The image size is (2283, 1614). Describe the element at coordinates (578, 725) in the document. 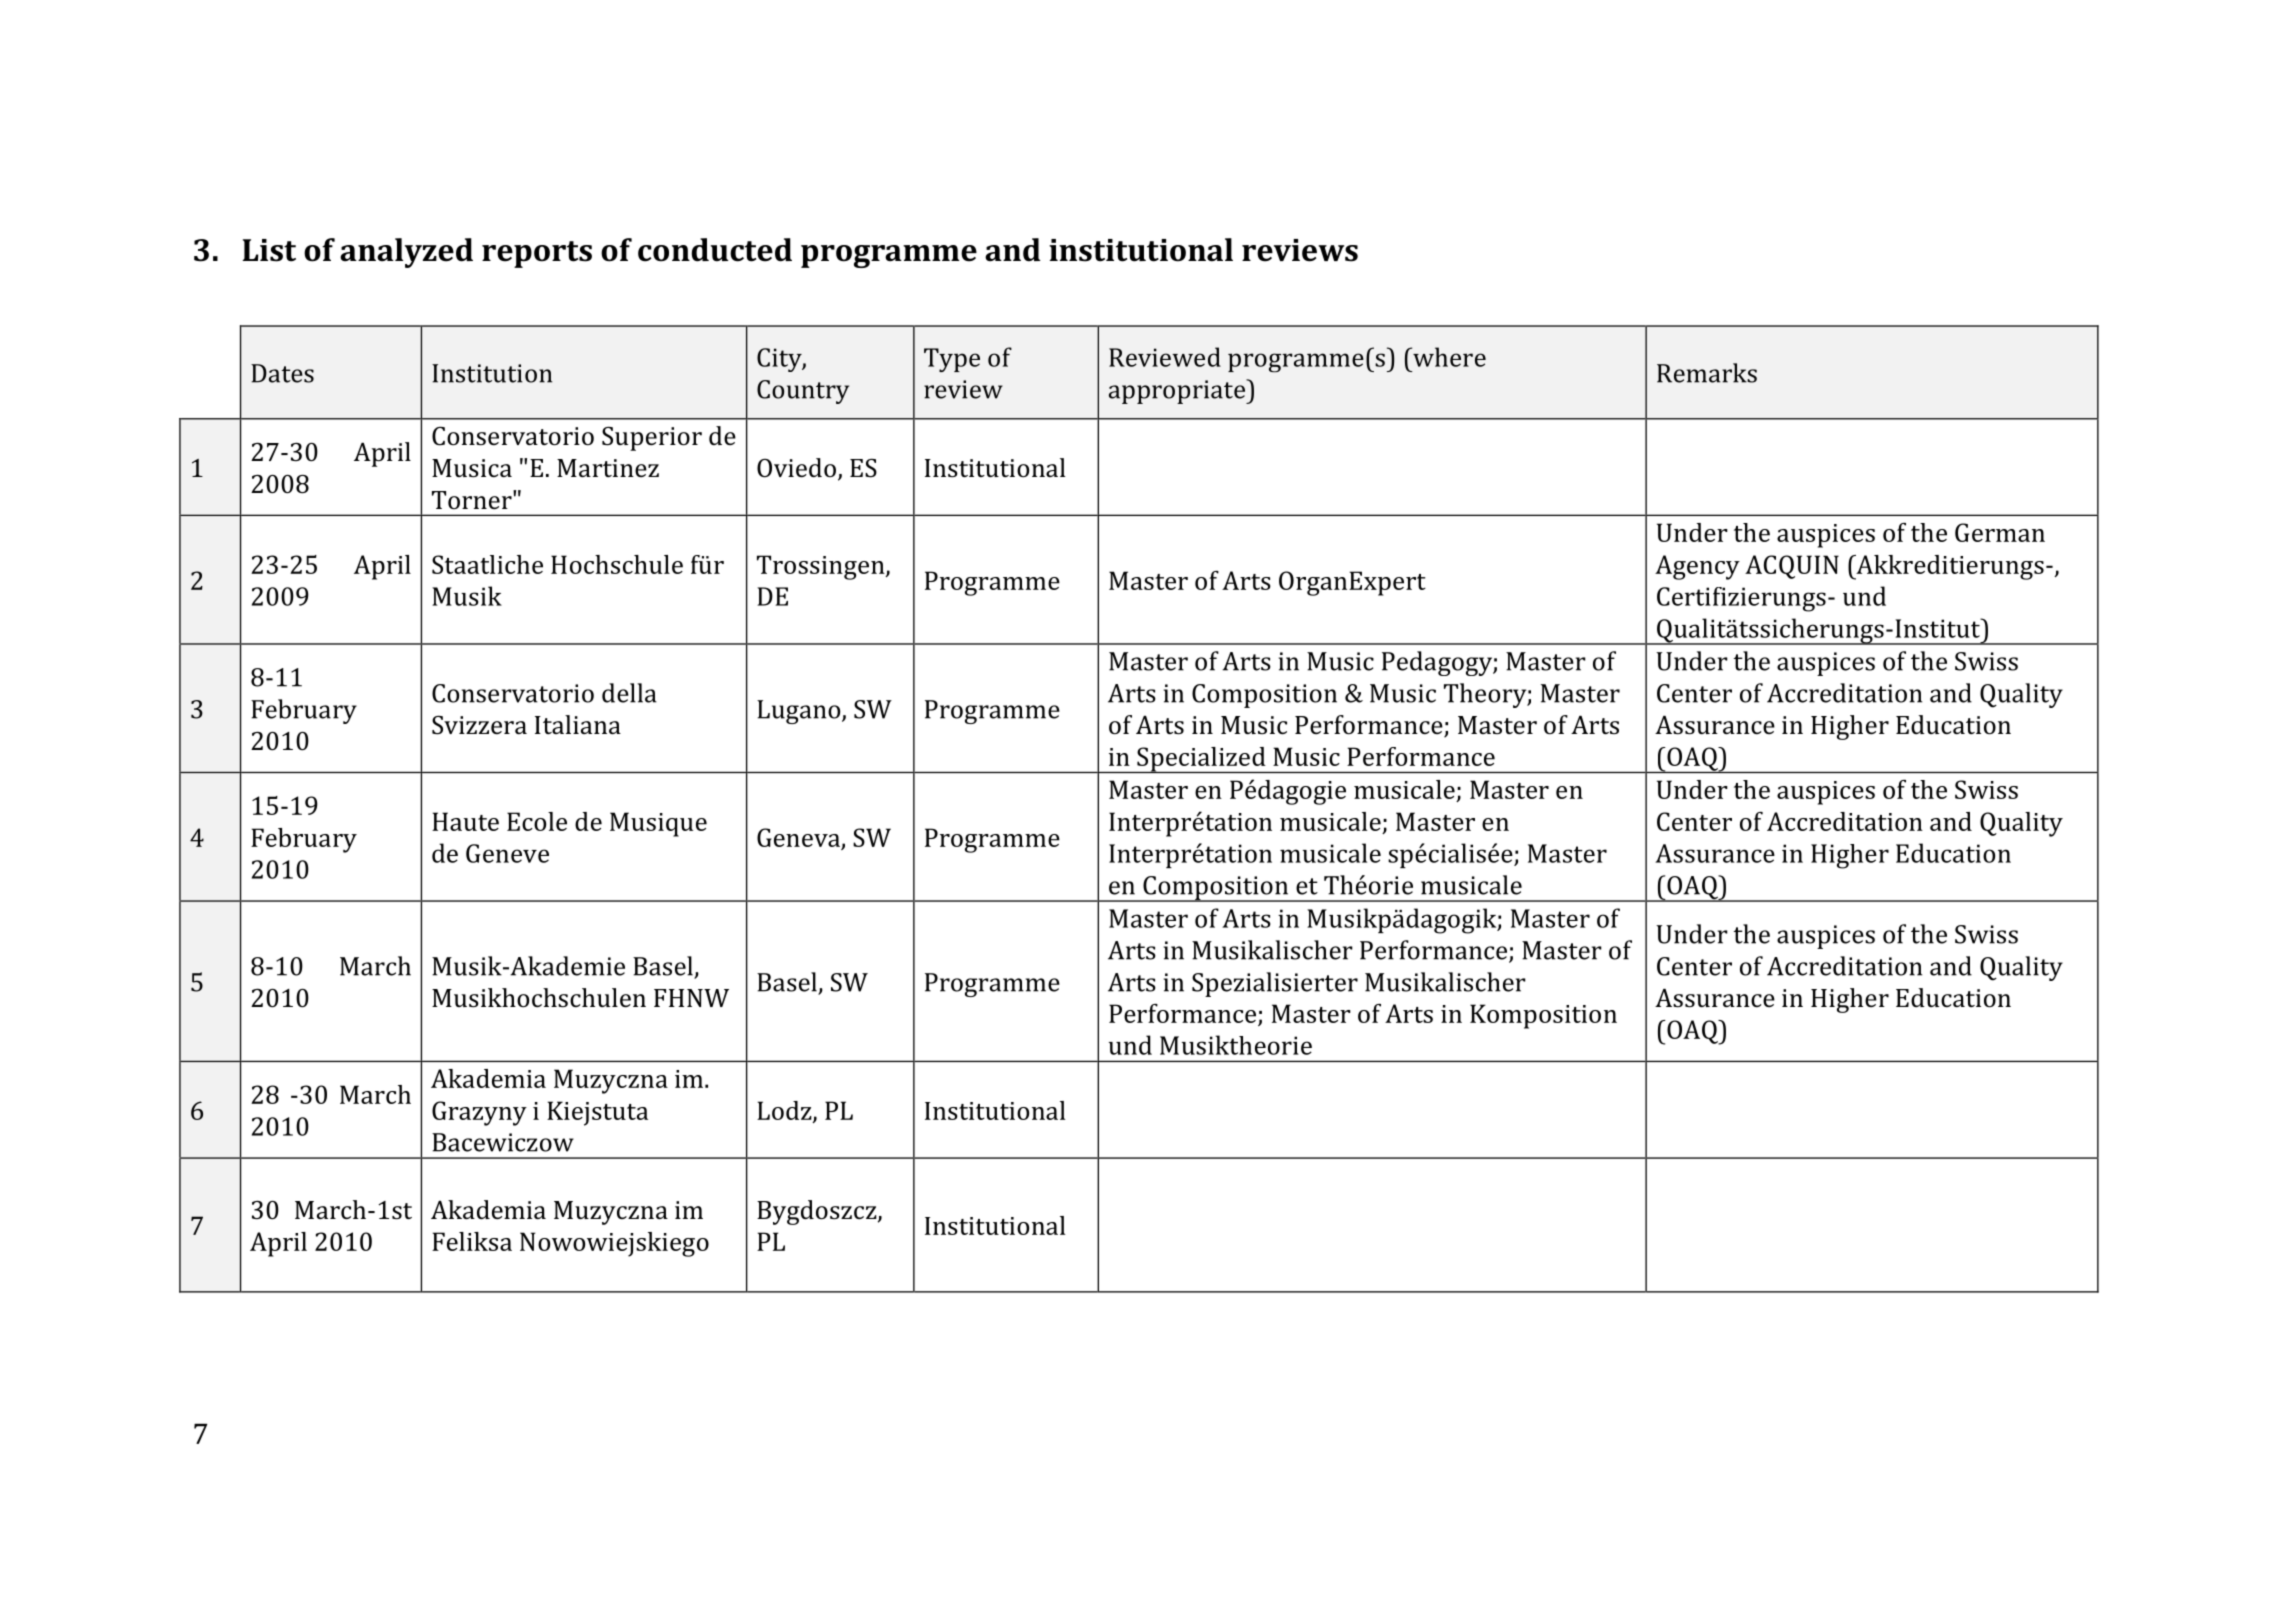

I see `Italiana` at that location.
